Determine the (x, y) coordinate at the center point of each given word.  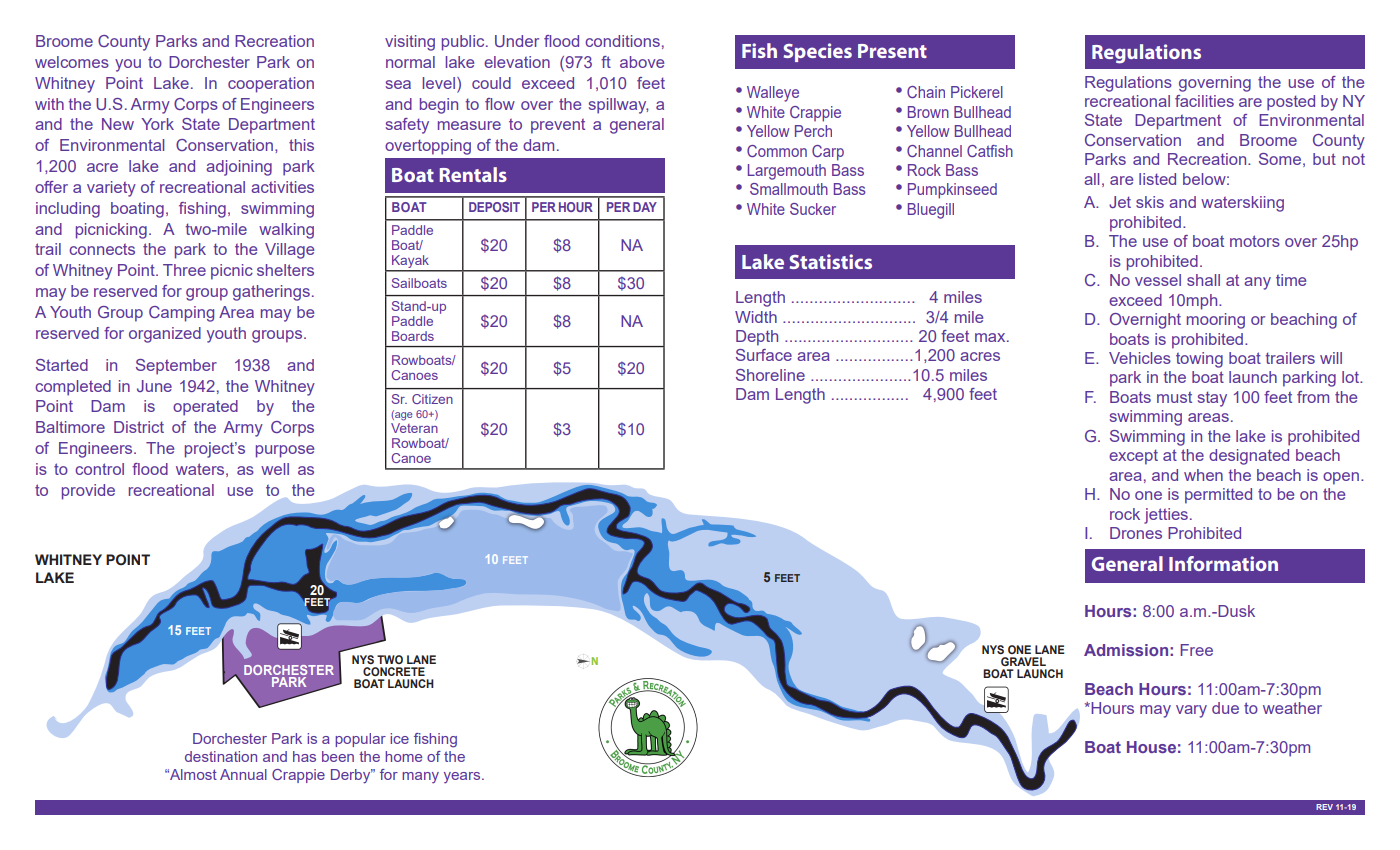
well (275, 469)
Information (1223, 563)
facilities (1204, 101)
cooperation (271, 85)
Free (1196, 650)
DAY (645, 207)
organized (165, 335)
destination (221, 756)
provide (88, 492)
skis (1150, 202)
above (642, 62)
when (1203, 475)
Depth (757, 338)
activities (282, 187)
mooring (1216, 321)
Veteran (414, 428)
